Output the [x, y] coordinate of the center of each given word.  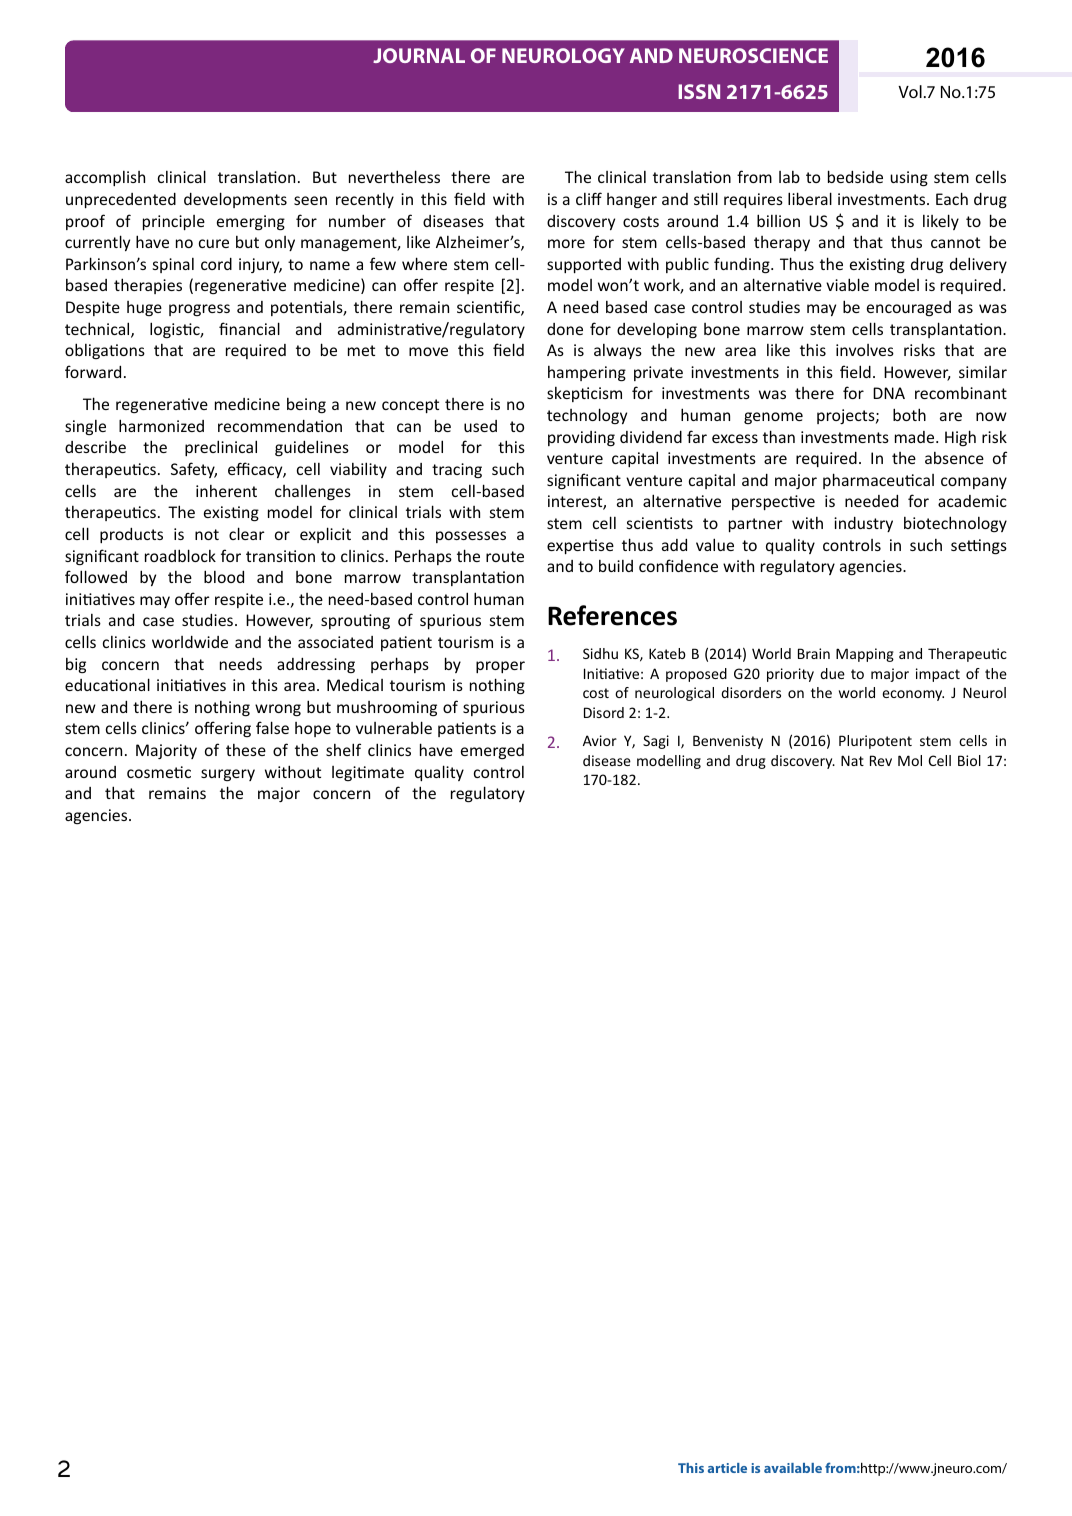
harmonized [161, 425]
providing [581, 438]
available [793, 1468]
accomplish [105, 178]
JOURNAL [419, 55]
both [909, 414]
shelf [343, 749]
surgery [228, 775]
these [246, 750]
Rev [881, 760]
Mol [910, 760]
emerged [492, 751]
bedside [855, 176]
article [727, 1468]
